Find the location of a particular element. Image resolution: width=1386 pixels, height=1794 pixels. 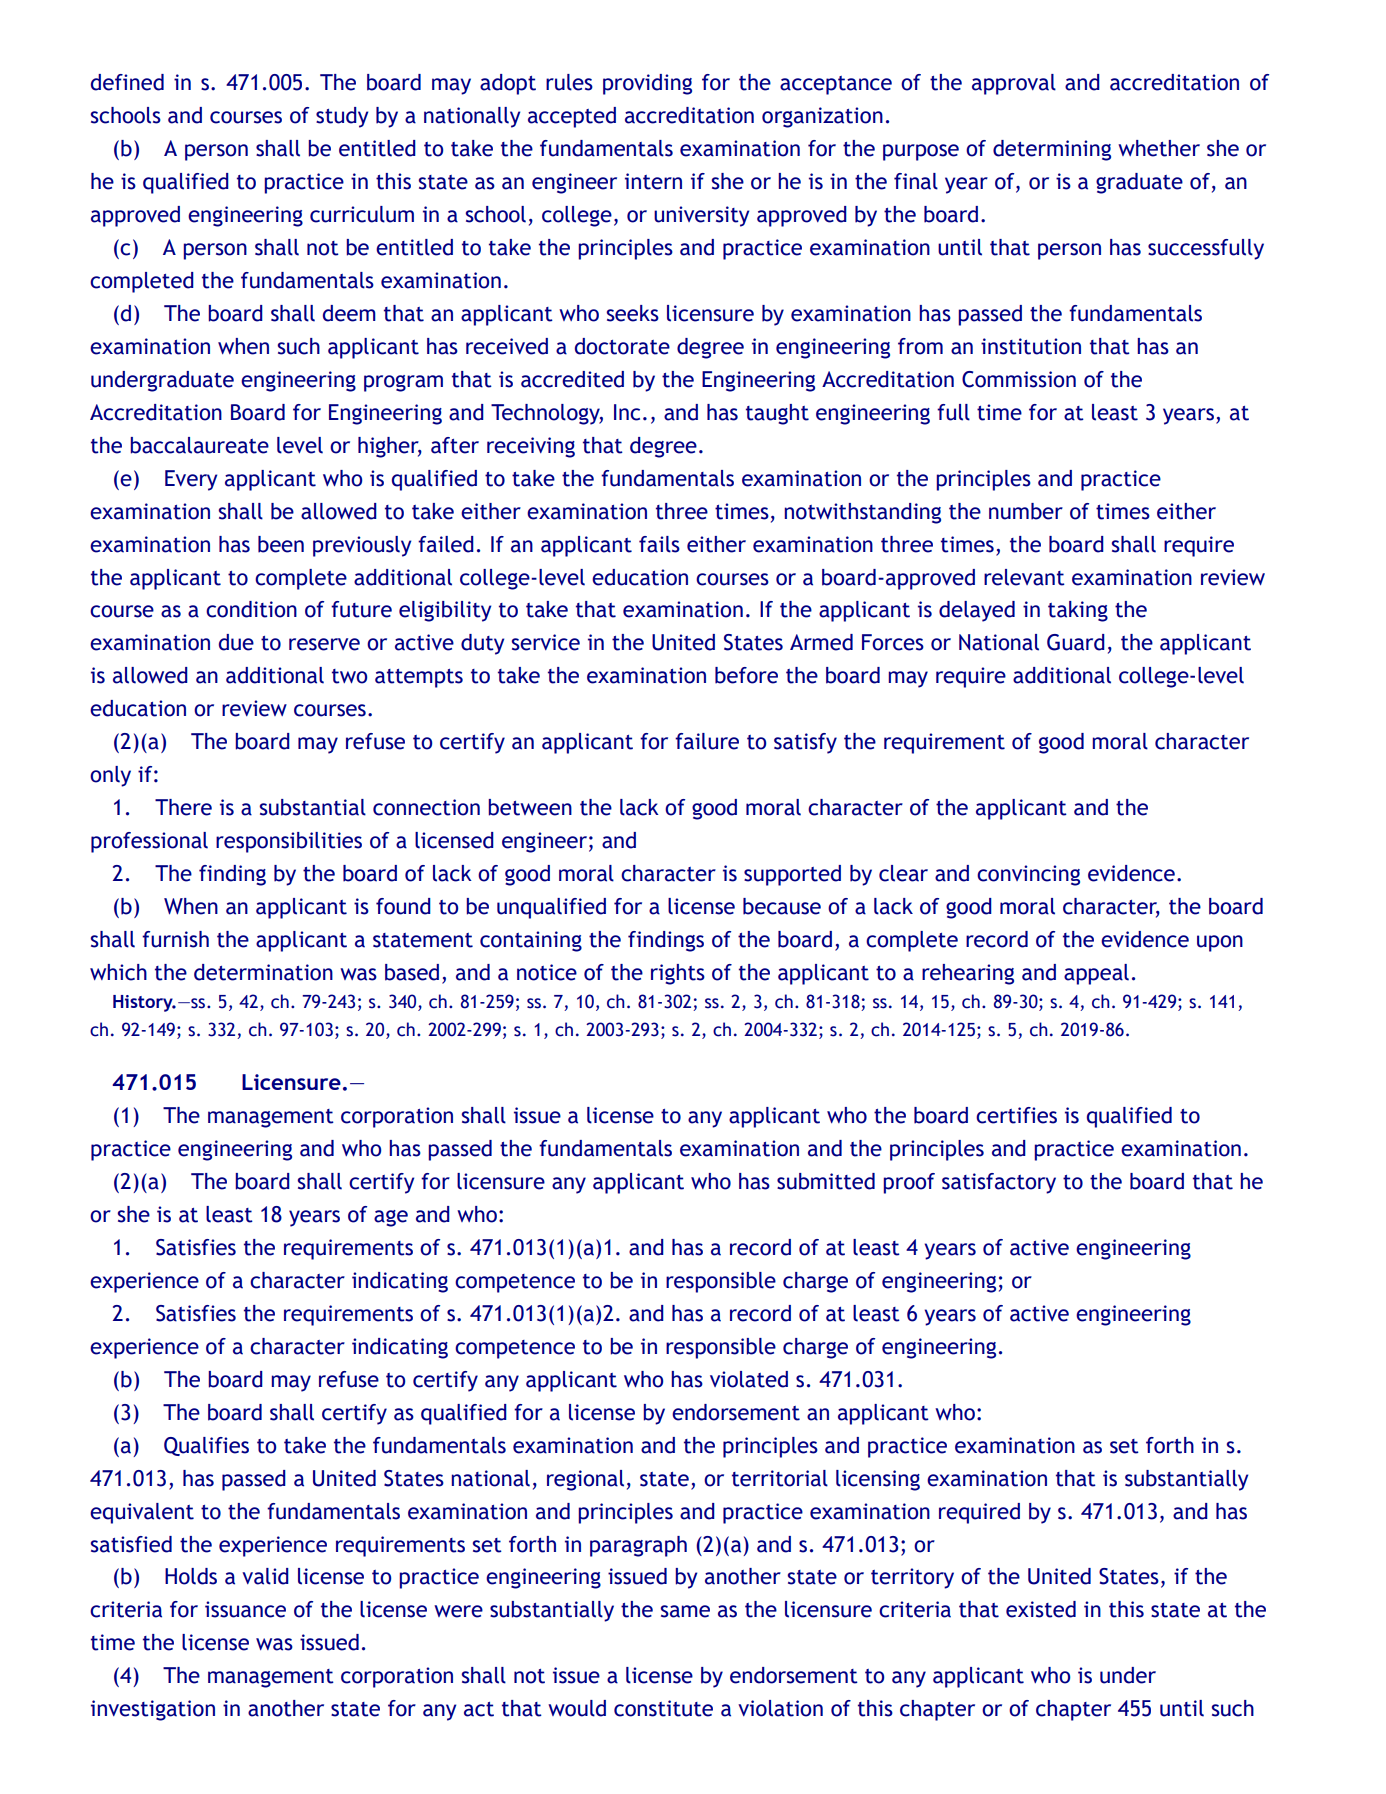

rights is located at coordinates (678, 974).
